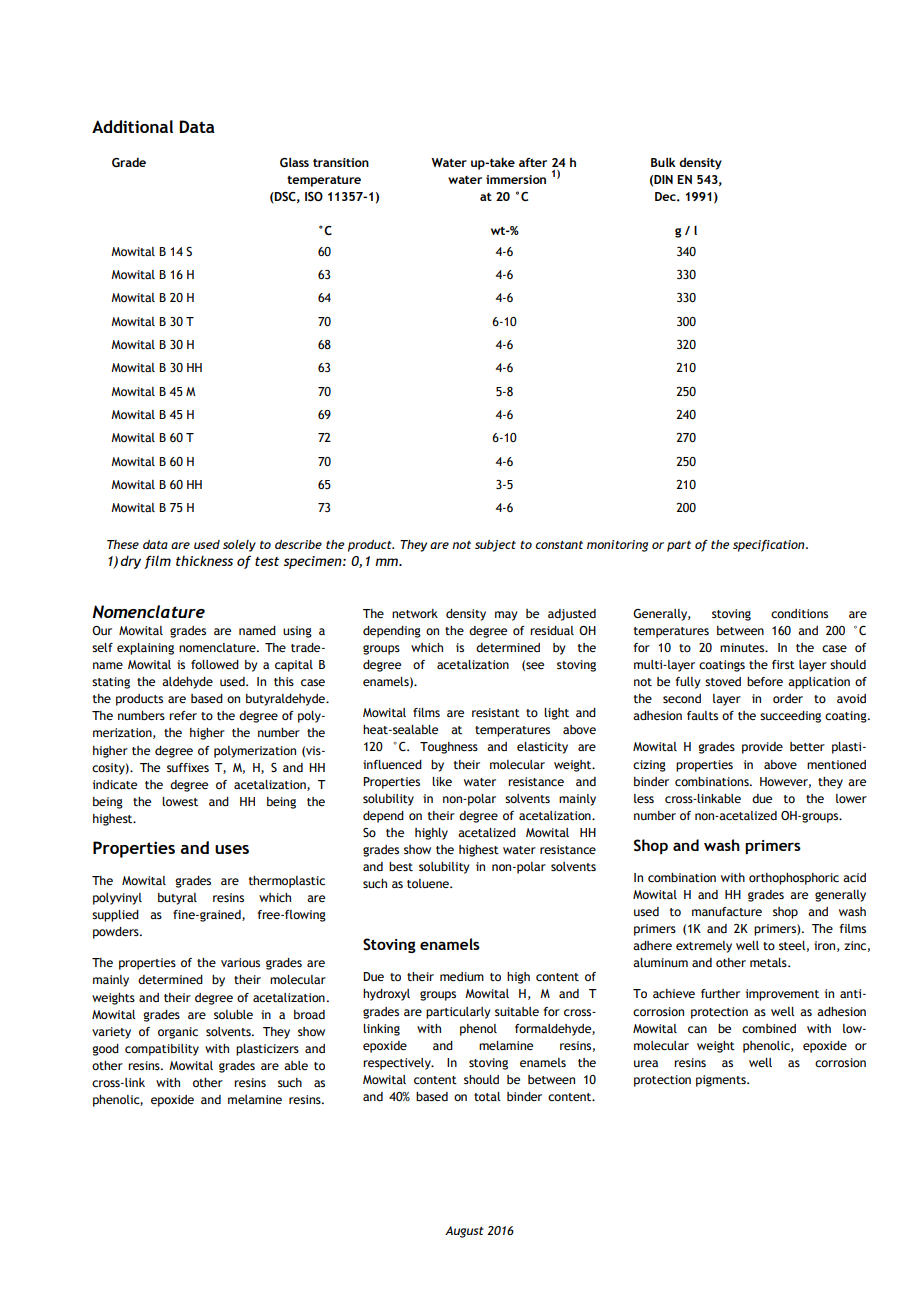 The image size is (924, 1308). What do you see at coordinates (722, 1081) in the screenshot?
I see `pigments` at bounding box center [722, 1081].
